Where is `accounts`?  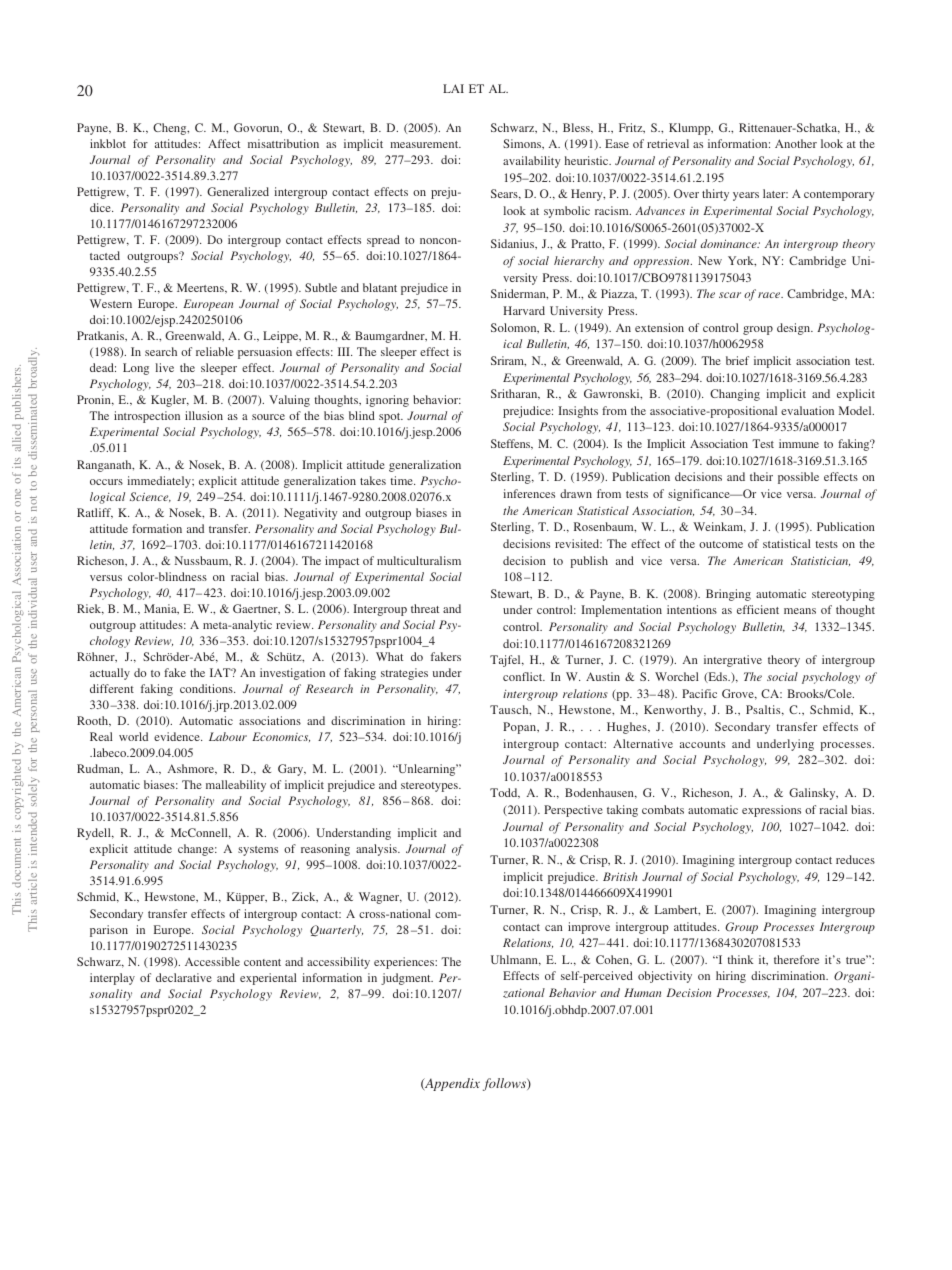 accounts is located at coordinates (702, 744).
